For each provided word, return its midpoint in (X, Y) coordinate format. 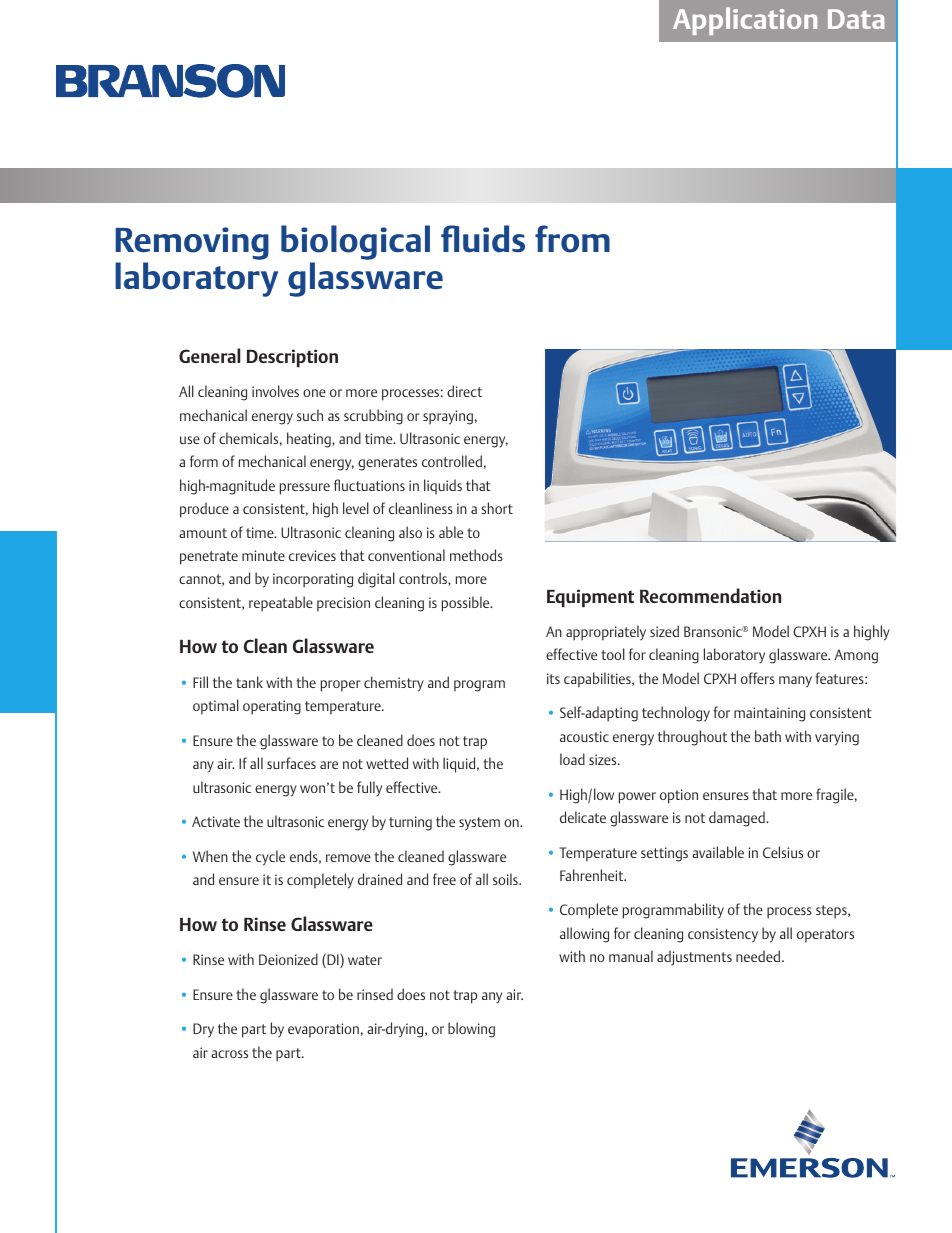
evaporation (323, 1030)
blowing (471, 1030)
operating (272, 707)
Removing (192, 243)
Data (856, 19)
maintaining (769, 714)
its (553, 678)
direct (464, 391)
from (572, 239)
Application (745, 21)
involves (275, 391)
